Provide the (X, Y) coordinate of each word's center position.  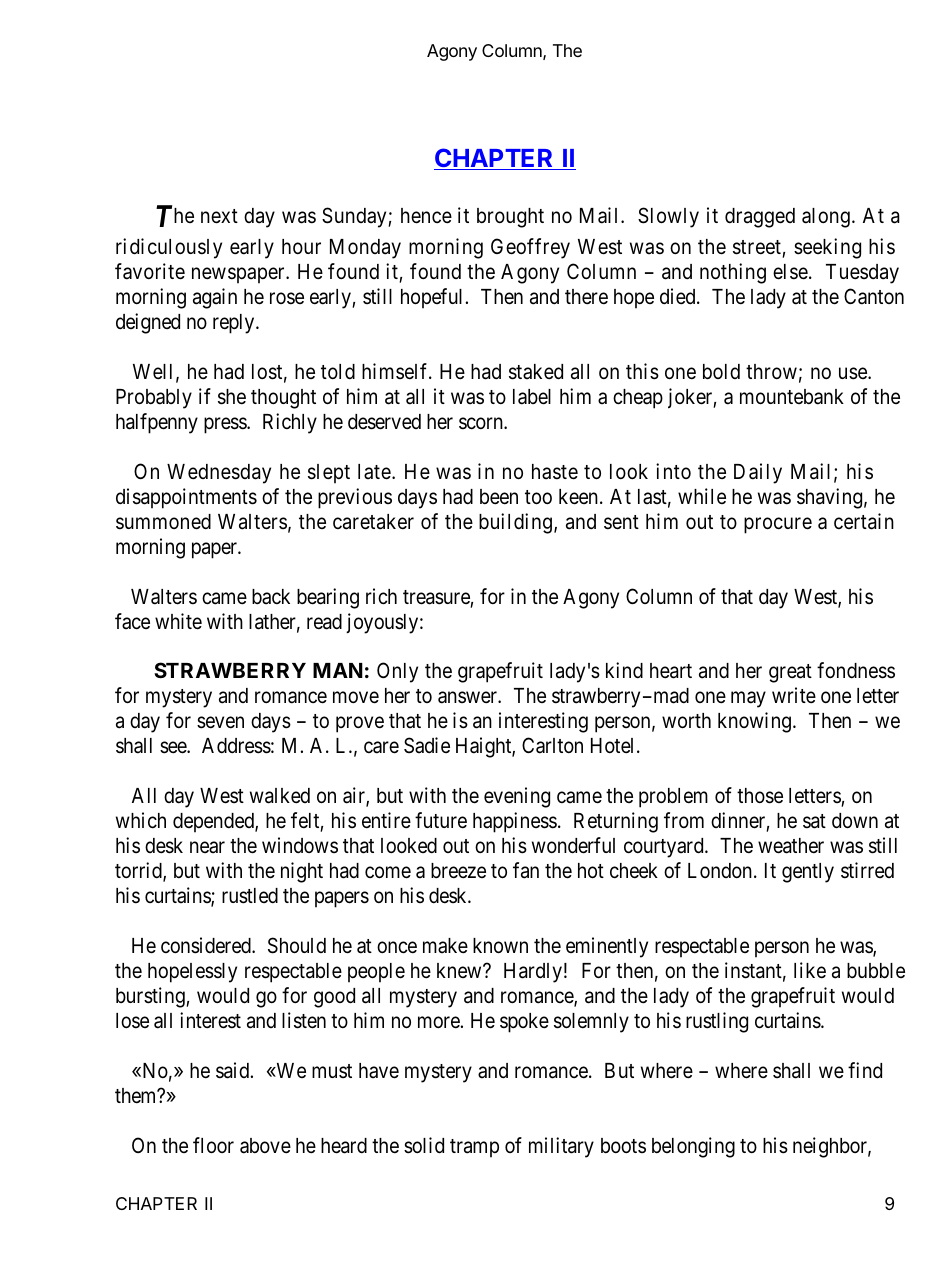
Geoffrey (530, 248)
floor (213, 1145)
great (790, 673)
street (757, 247)
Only (397, 672)
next (219, 216)
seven (220, 723)
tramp (474, 1148)
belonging (693, 1147)
